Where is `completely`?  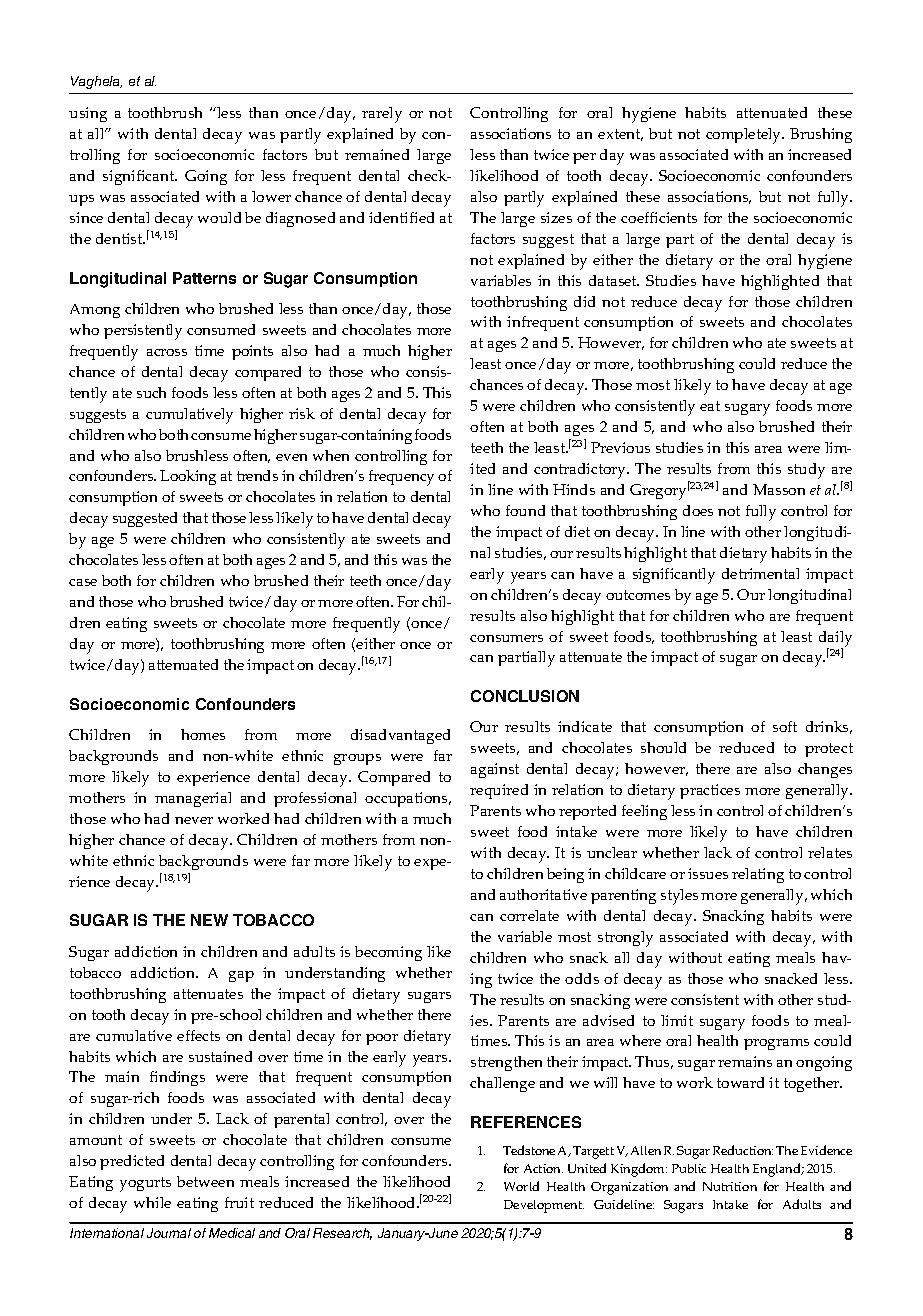 completely is located at coordinates (745, 136).
